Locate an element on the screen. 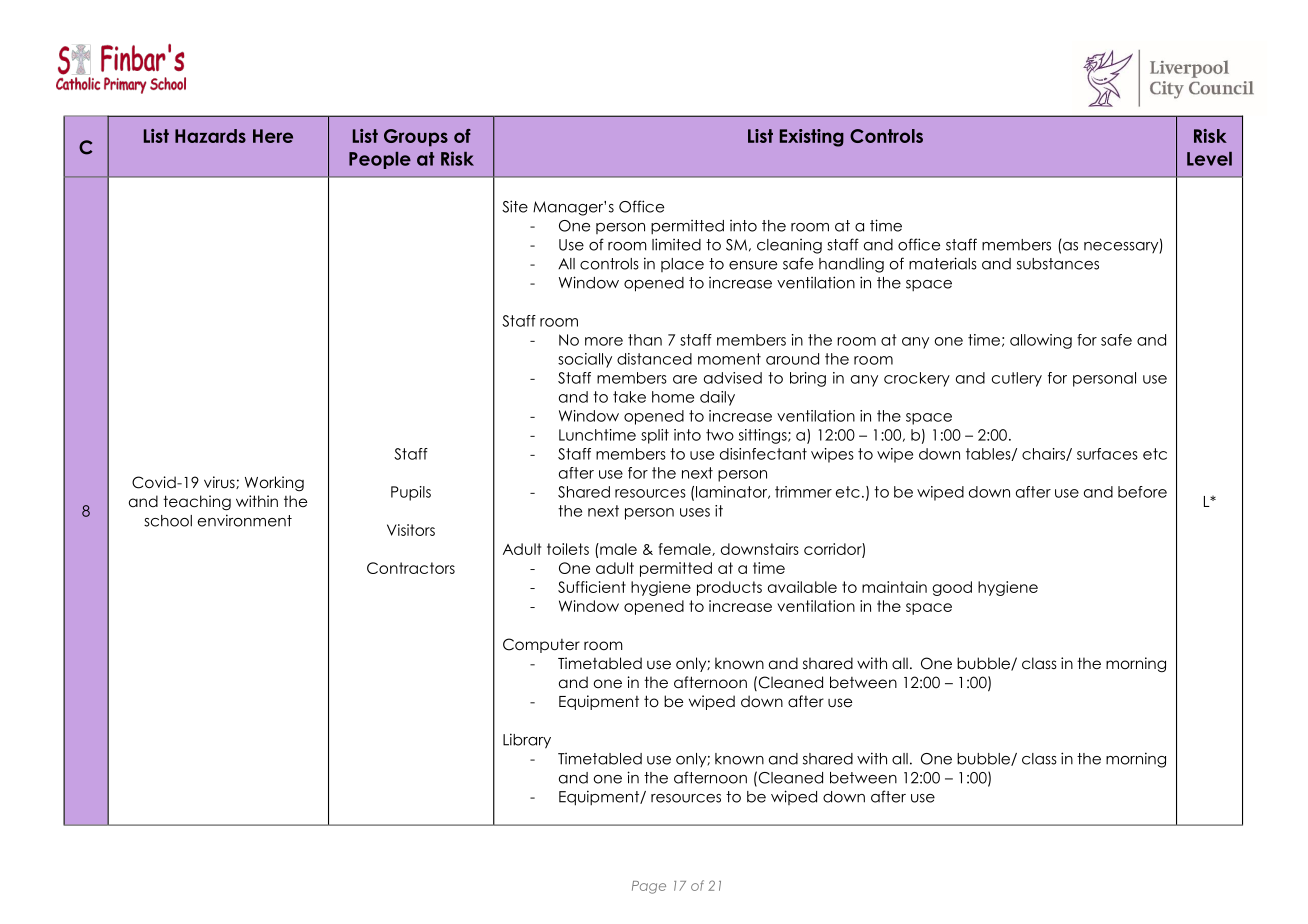  Here is located at coordinates (273, 136).
